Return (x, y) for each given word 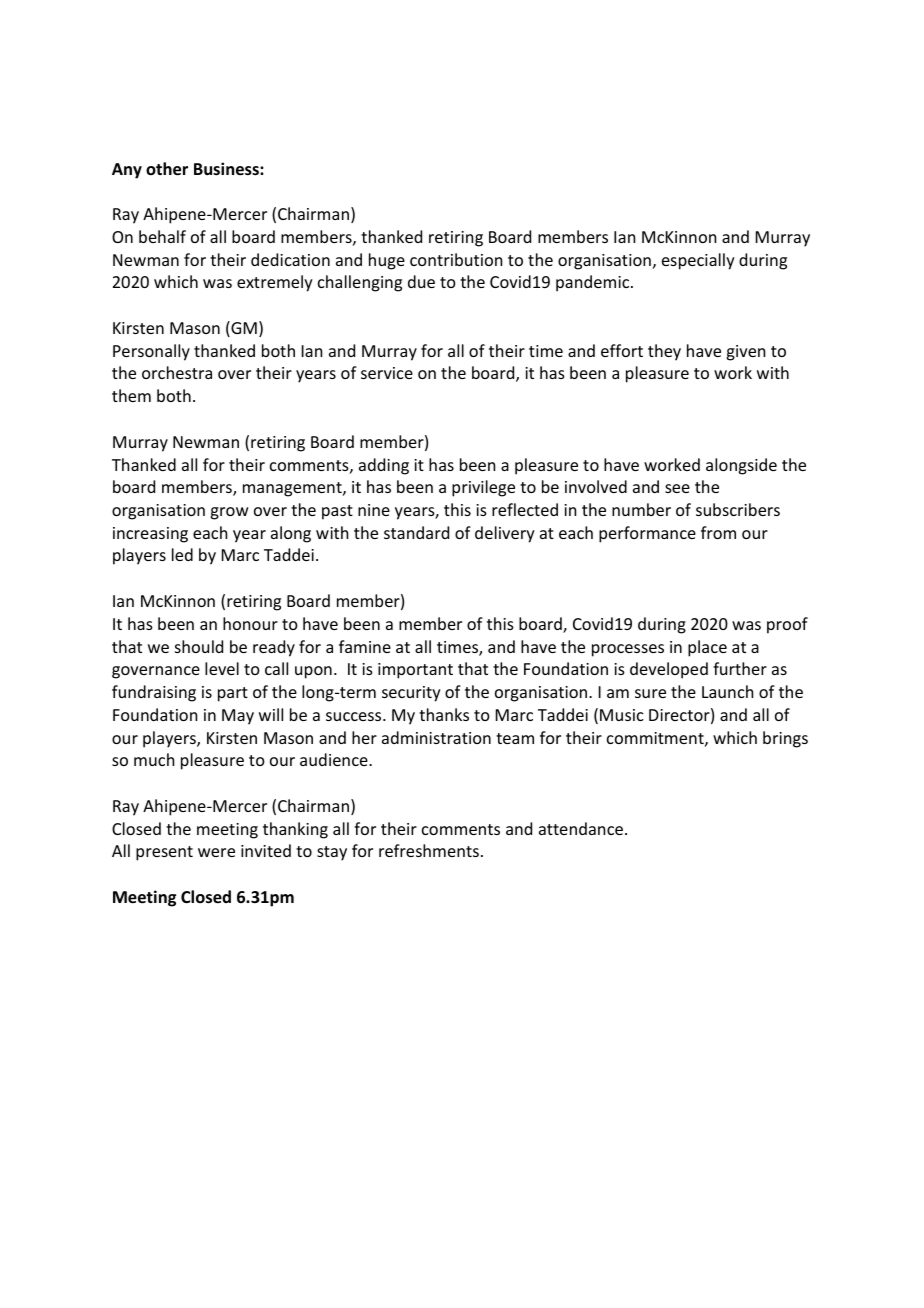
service (387, 373)
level (222, 668)
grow (229, 513)
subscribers (738, 509)
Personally (151, 352)
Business (227, 169)
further (740, 668)
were (216, 852)
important (415, 671)
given (745, 353)
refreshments (429, 850)
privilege (483, 488)
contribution (456, 259)
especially (698, 261)
